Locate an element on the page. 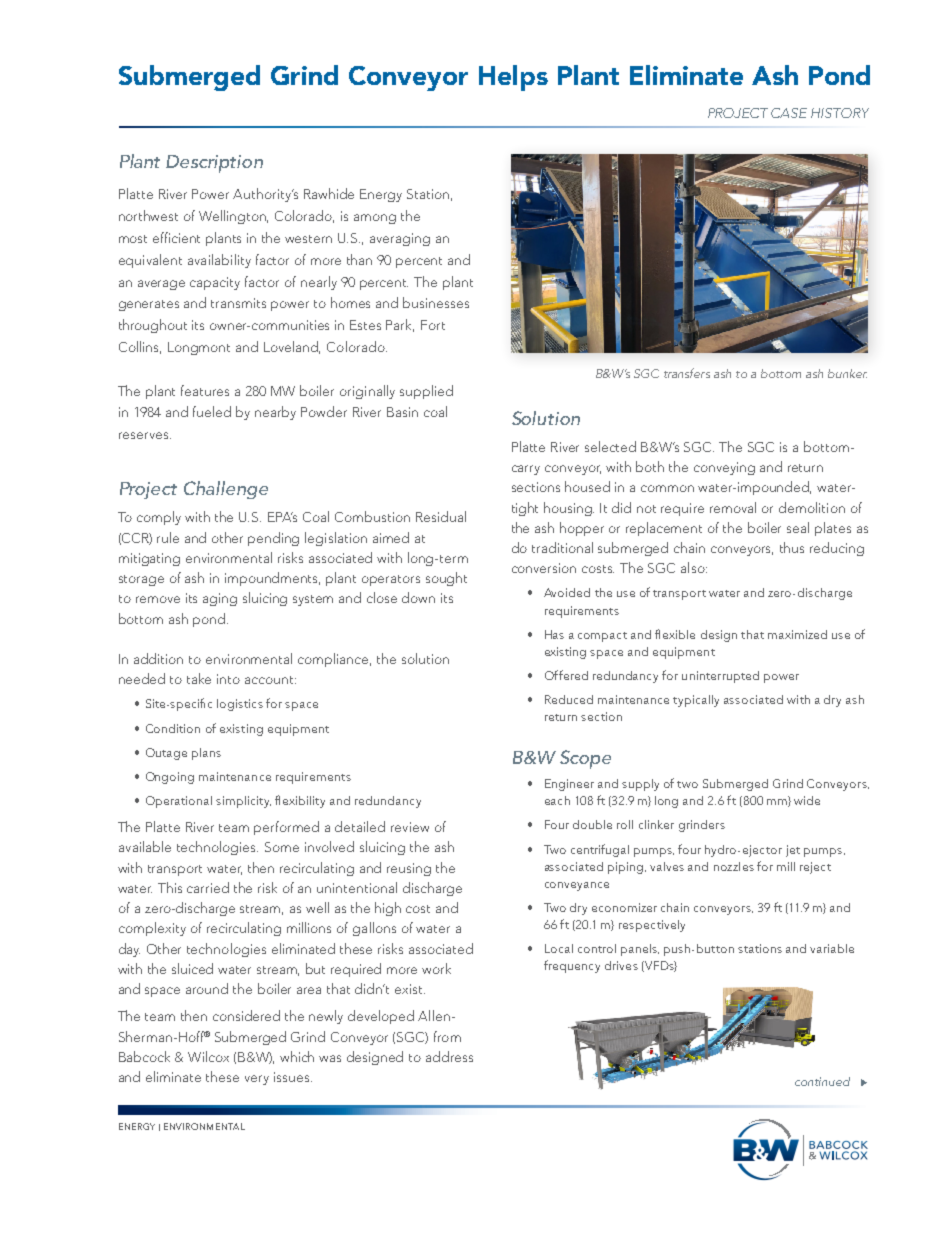 This document has width=952, height=1233. Description is located at coordinates (214, 164).
